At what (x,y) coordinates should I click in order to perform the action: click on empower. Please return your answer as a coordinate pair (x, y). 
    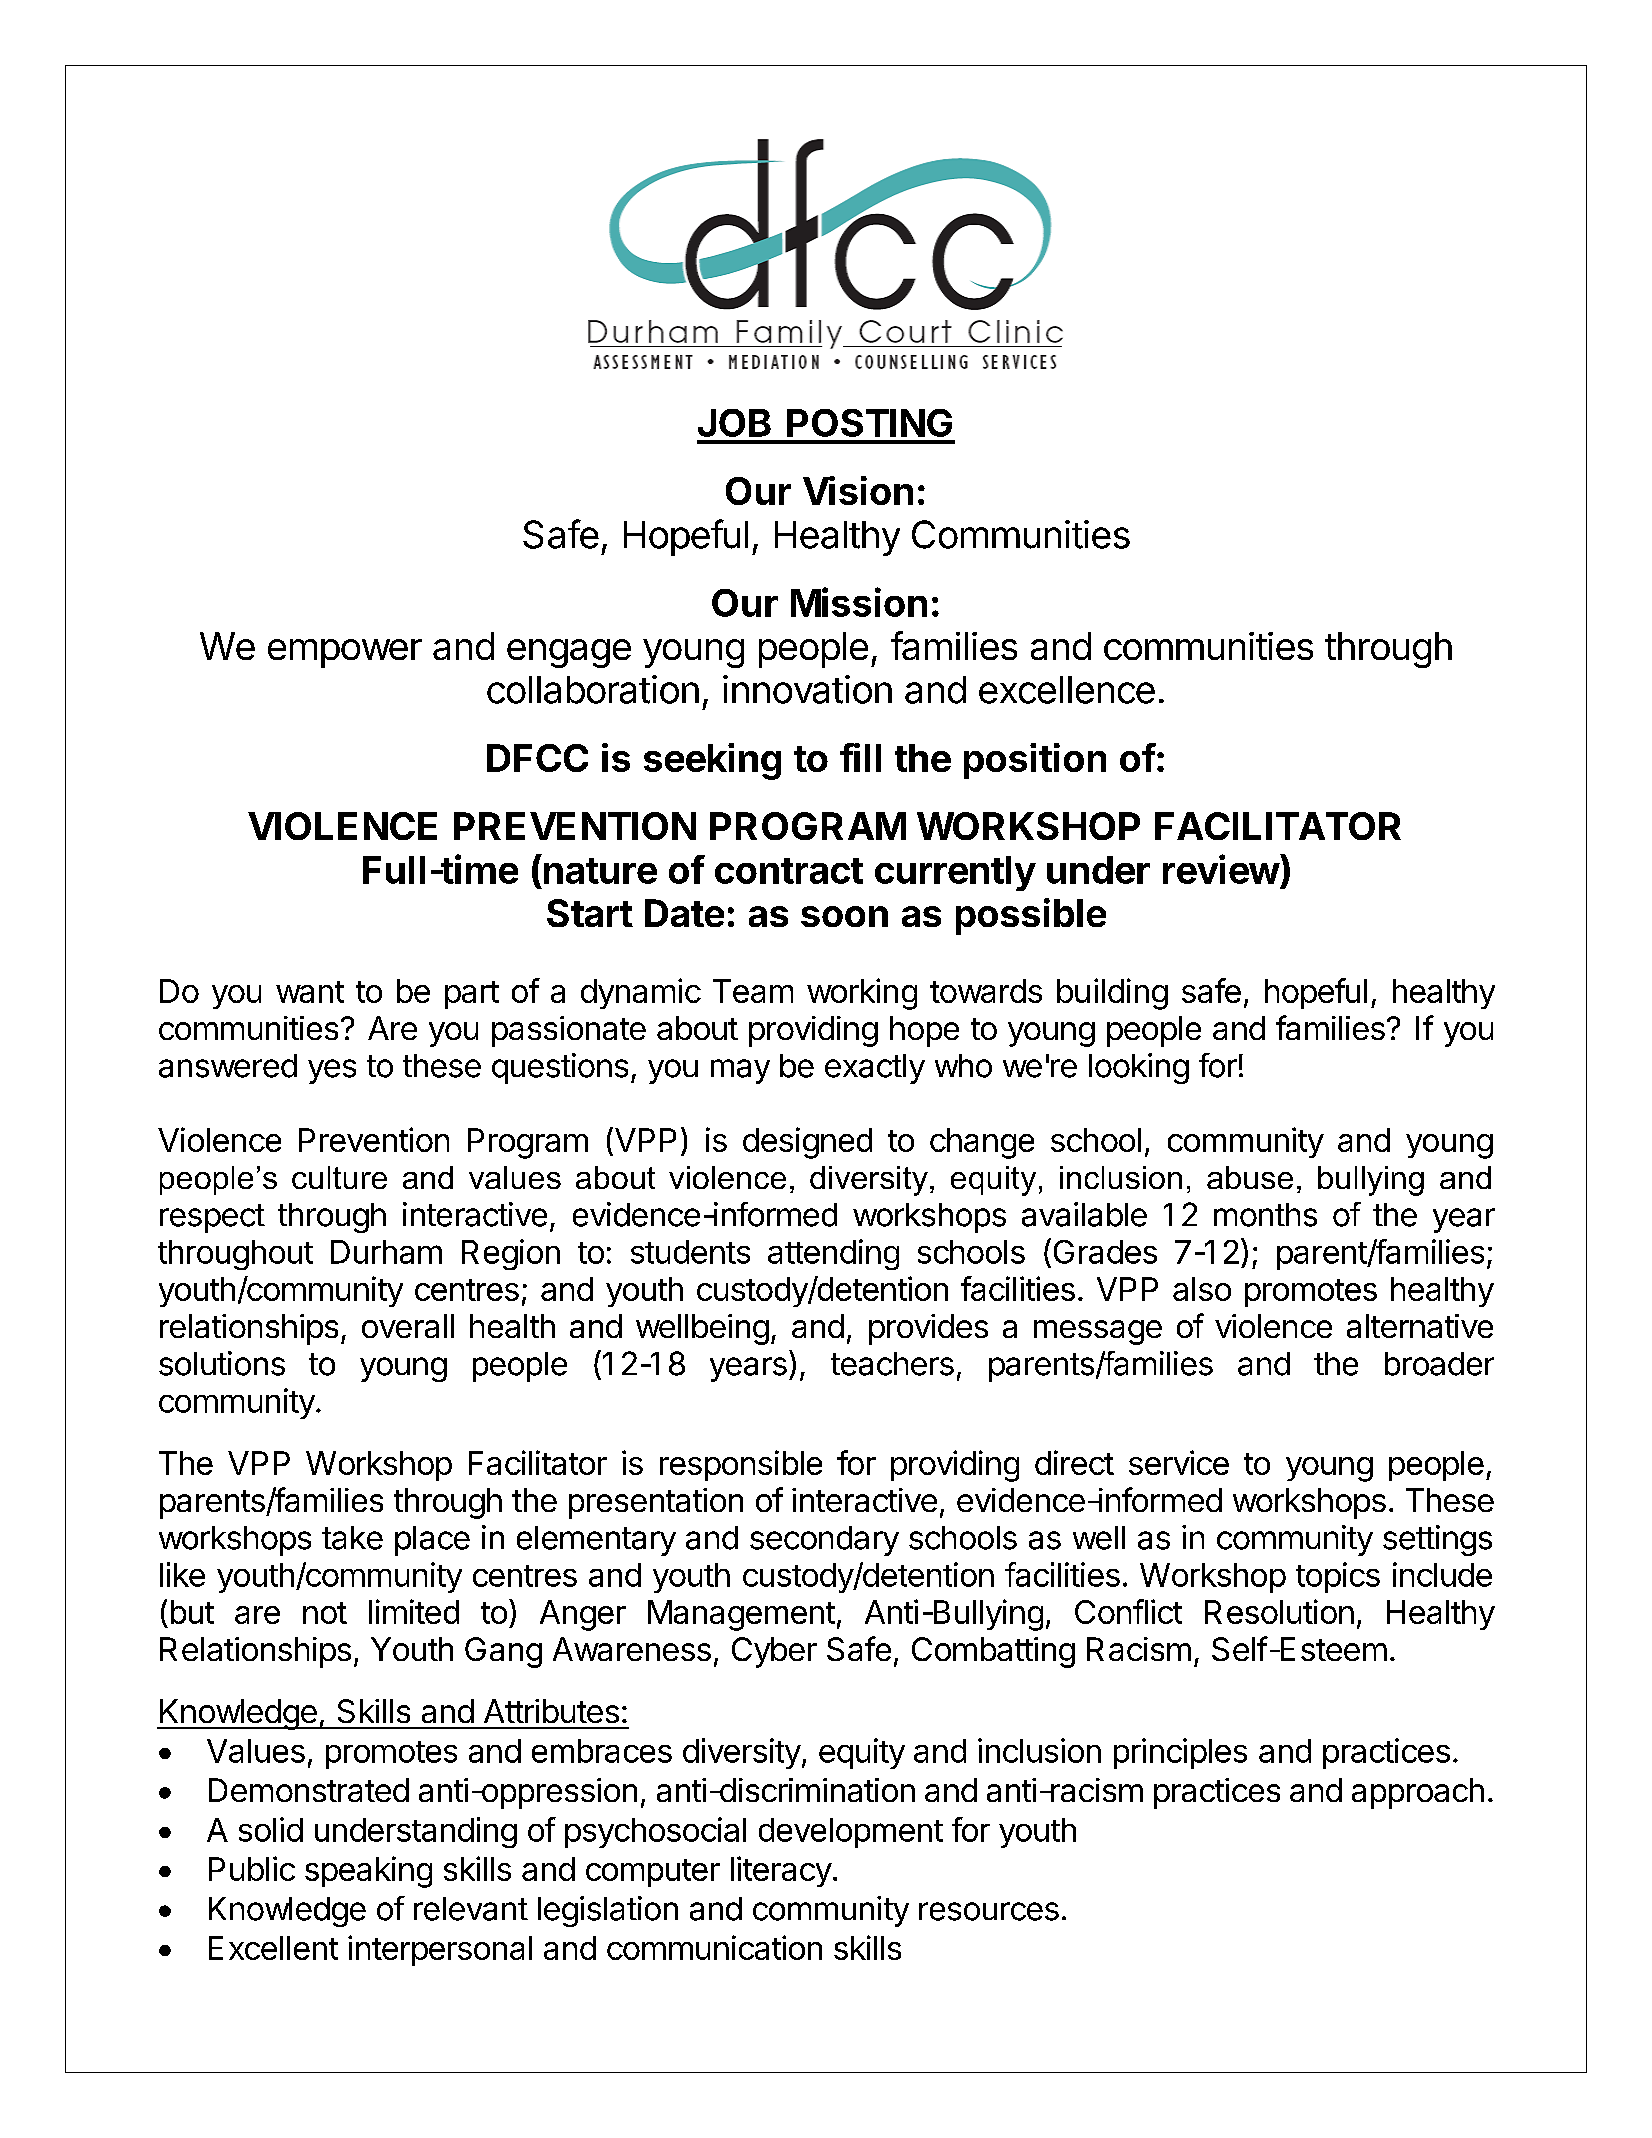
    Looking at the image, I should click on (345, 653).
